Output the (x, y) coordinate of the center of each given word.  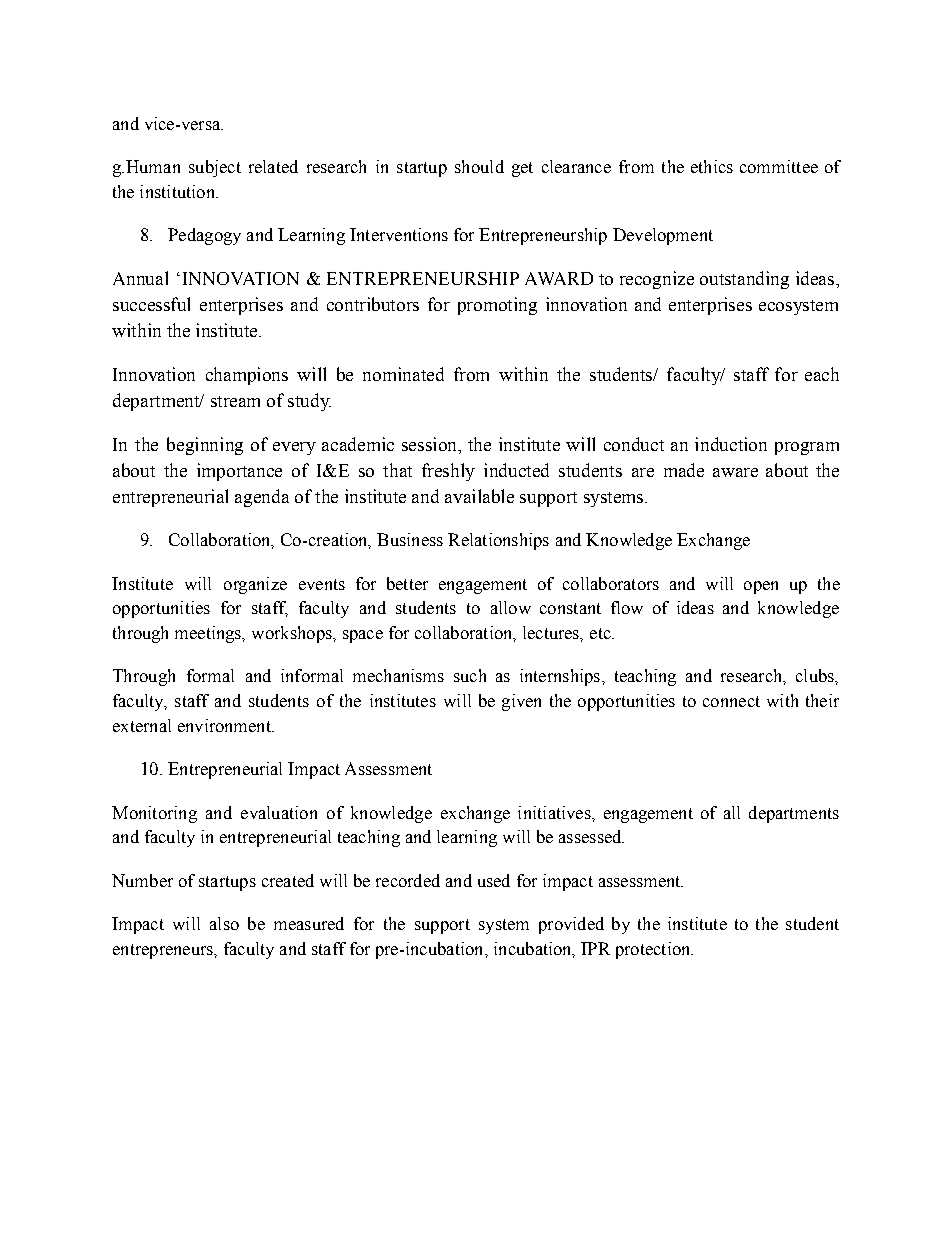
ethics (712, 166)
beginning (205, 446)
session (430, 444)
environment (225, 725)
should (479, 166)
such (470, 675)
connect (731, 701)
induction (731, 444)
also (224, 923)
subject (215, 168)
